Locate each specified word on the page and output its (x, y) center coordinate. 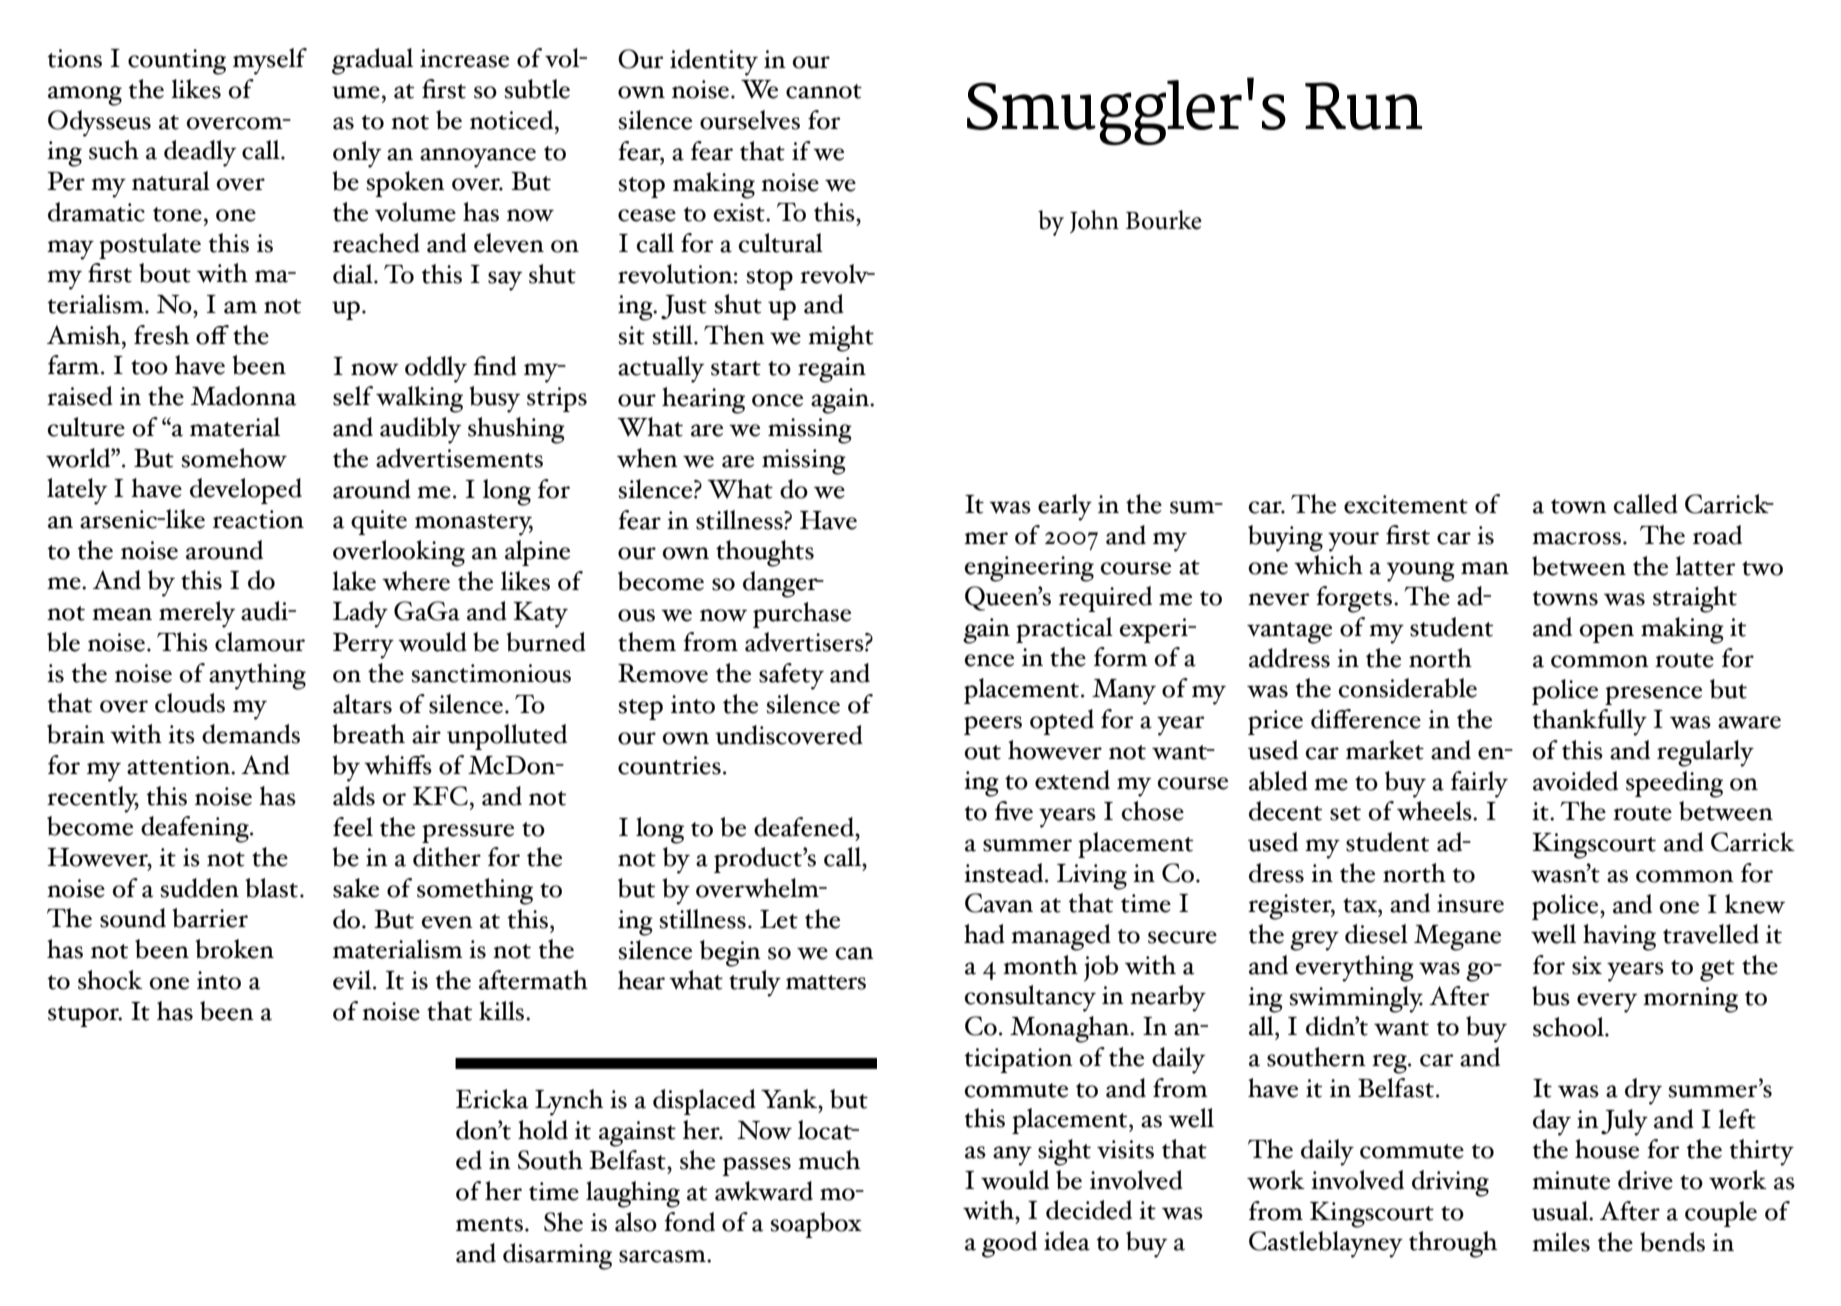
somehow (234, 458)
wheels (1435, 811)
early (1065, 507)
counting (177, 62)
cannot (824, 91)
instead (1005, 873)
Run (1363, 106)
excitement (1406, 504)
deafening (196, 829)
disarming (557, 1256)
